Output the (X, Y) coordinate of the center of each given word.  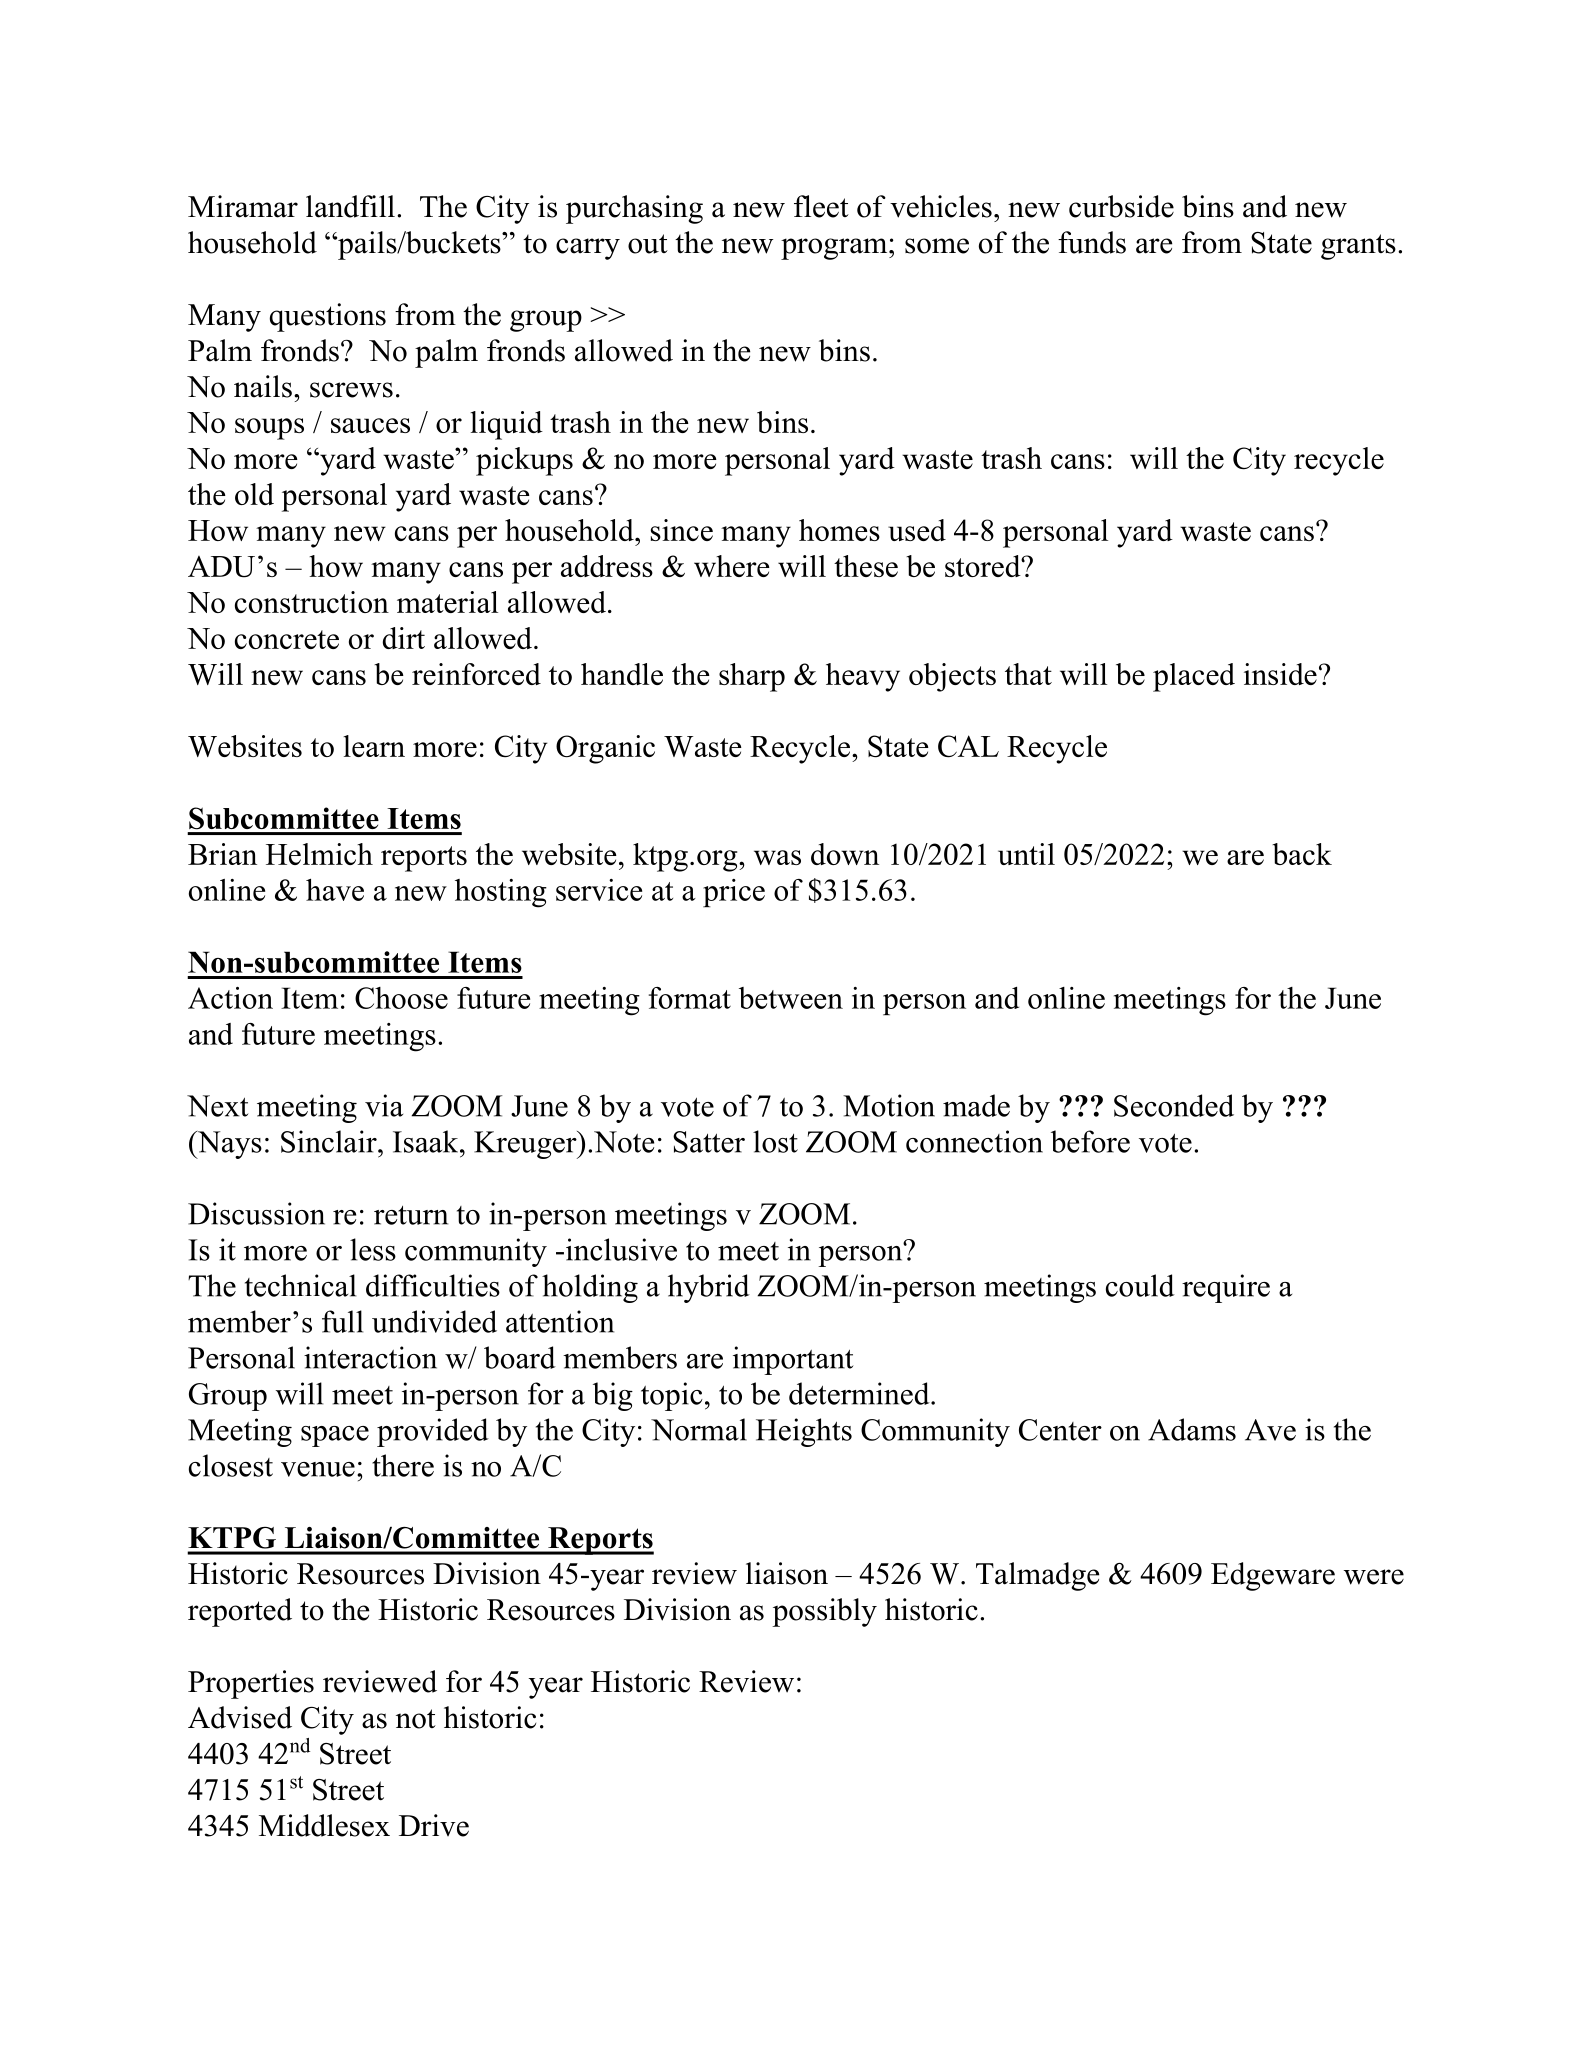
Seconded (1174, 1105)
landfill (350, 206)
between (791, 998)
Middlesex (324, 1825)
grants (1358, 247)
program (835, 249)
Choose (401, 998)
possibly (824, 1612)
